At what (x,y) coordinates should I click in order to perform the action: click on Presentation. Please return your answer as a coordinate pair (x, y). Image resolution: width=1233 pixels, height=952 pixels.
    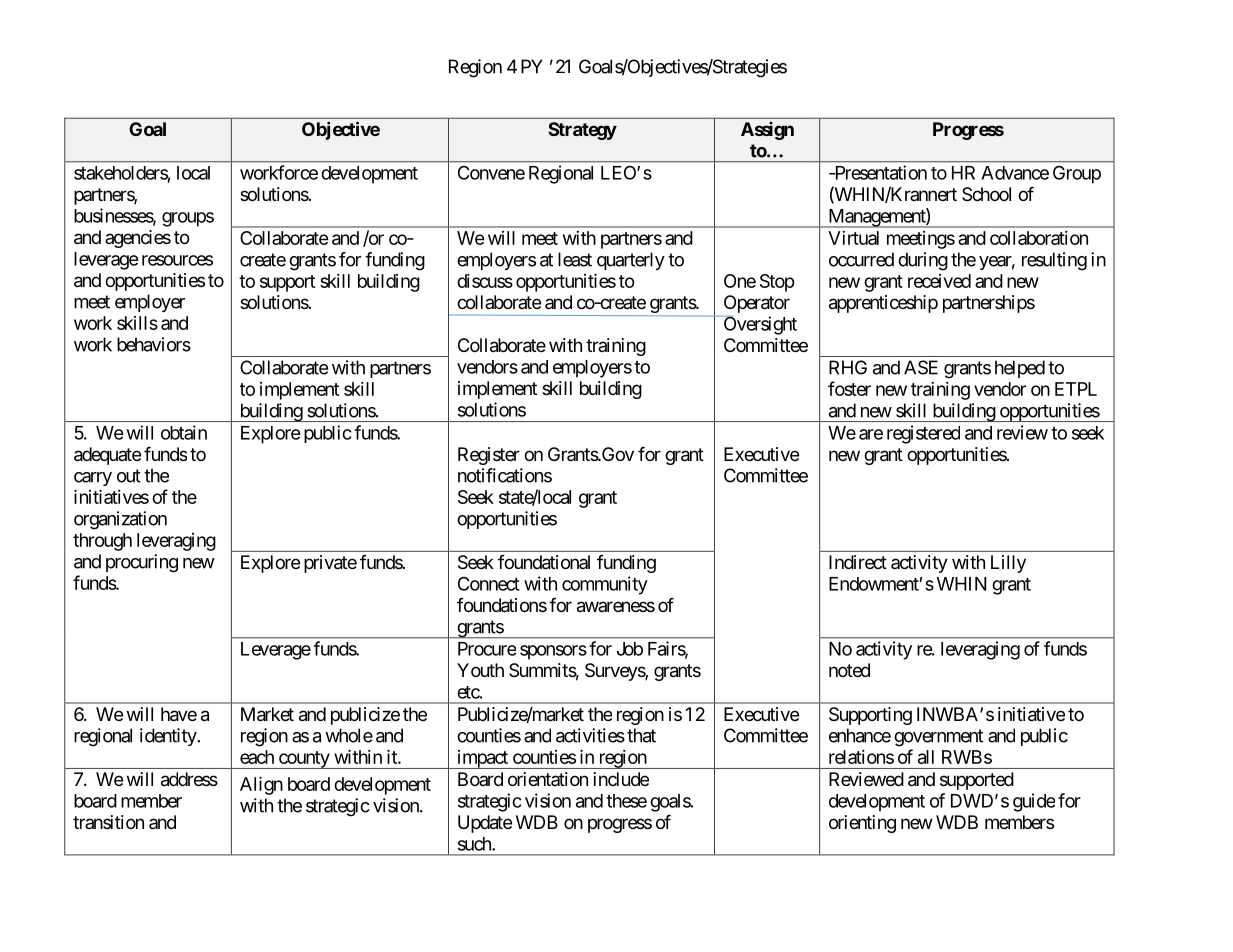
    Looking at the image, I should click on (879, 172).
